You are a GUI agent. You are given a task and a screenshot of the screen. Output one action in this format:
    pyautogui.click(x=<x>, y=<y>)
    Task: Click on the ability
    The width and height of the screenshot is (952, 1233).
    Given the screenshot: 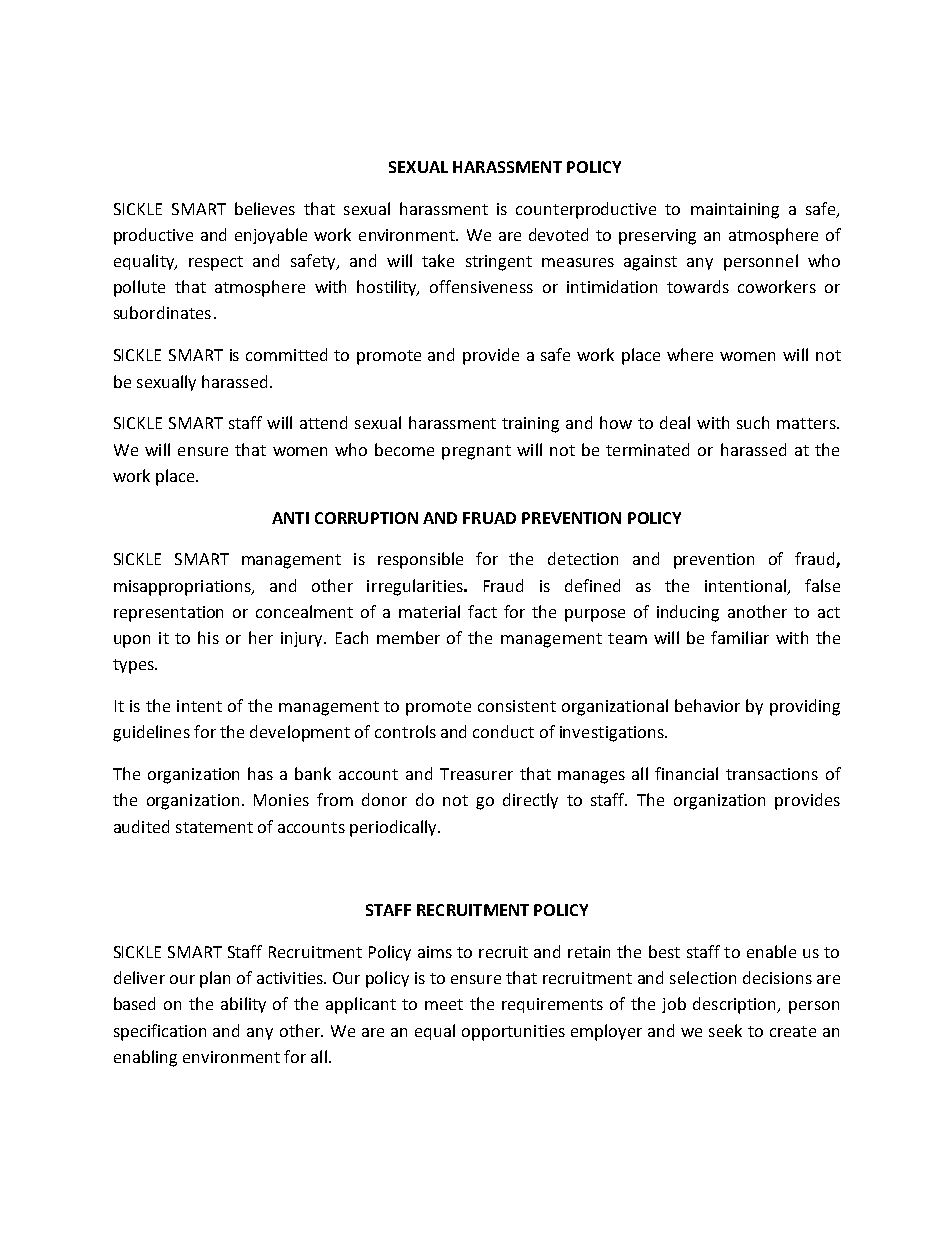 What is the action you would take?
    pyautogui.click(x=243, y=1005)
